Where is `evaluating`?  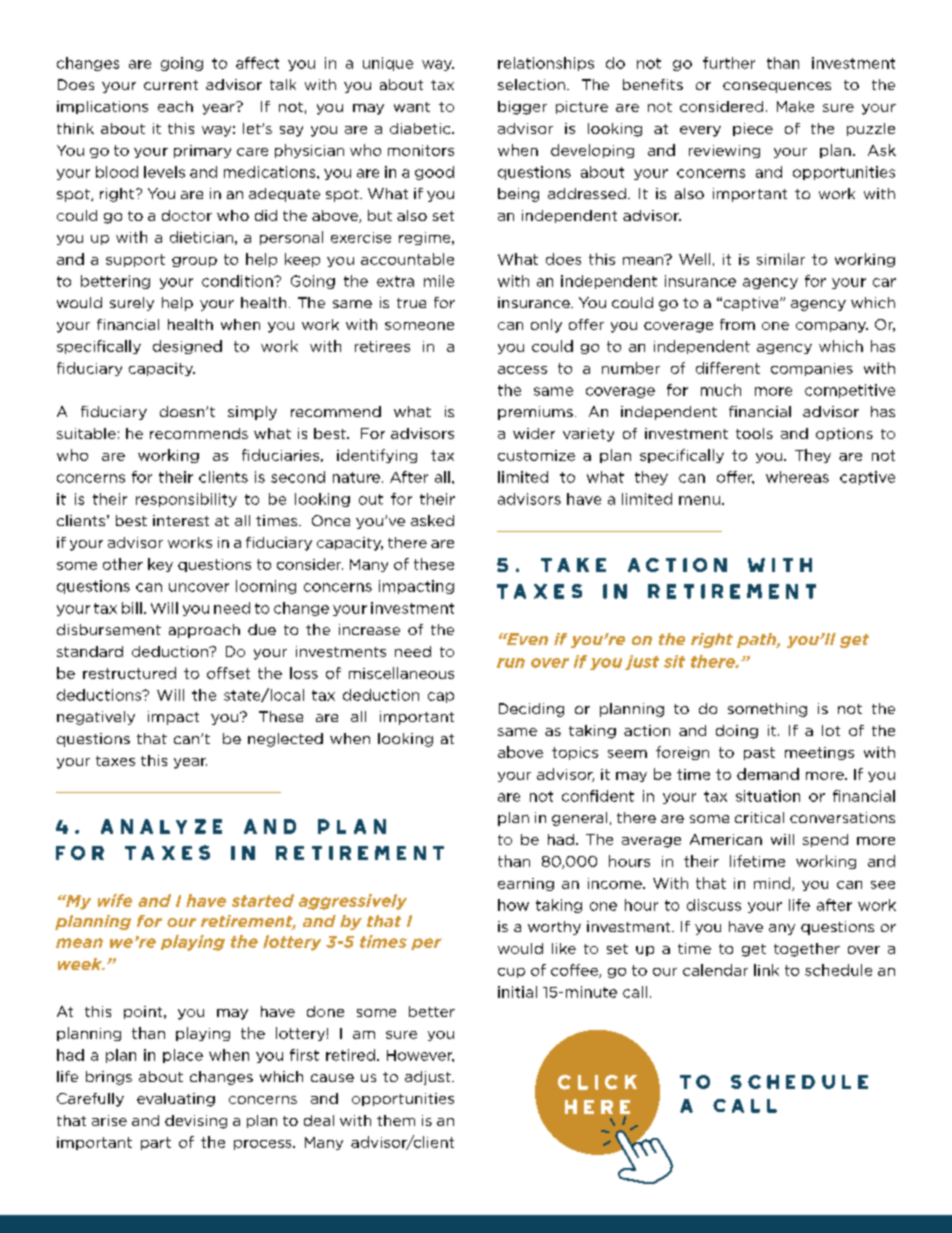
evaluating is located at coordinates (176, 1100).
